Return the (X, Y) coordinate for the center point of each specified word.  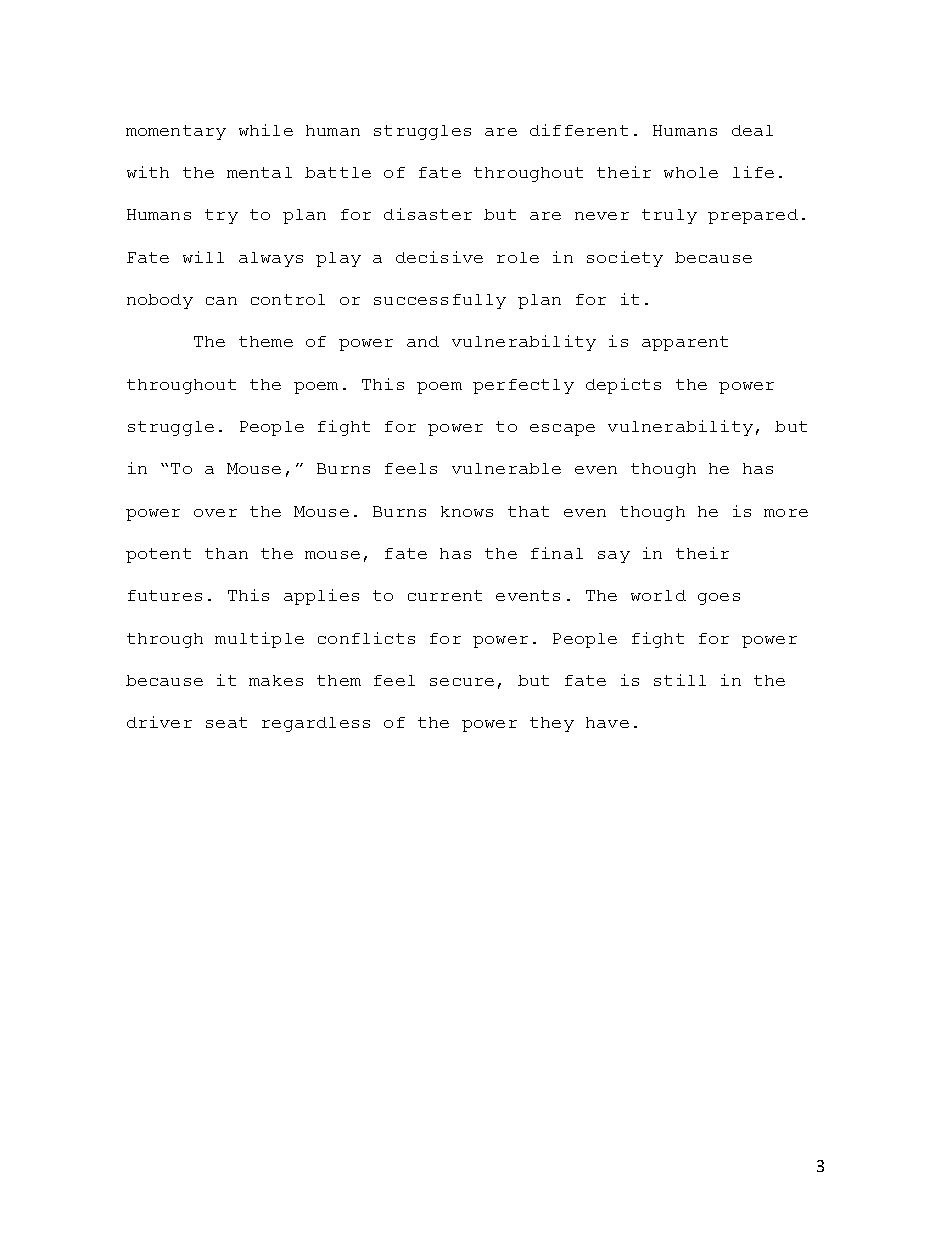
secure (462, 682)
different (579, 130)
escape (562, 430)
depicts (623, 386)
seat (226, 722)
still (680, 680)
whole (691, 172)
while (266, 130)
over (215, 513)
